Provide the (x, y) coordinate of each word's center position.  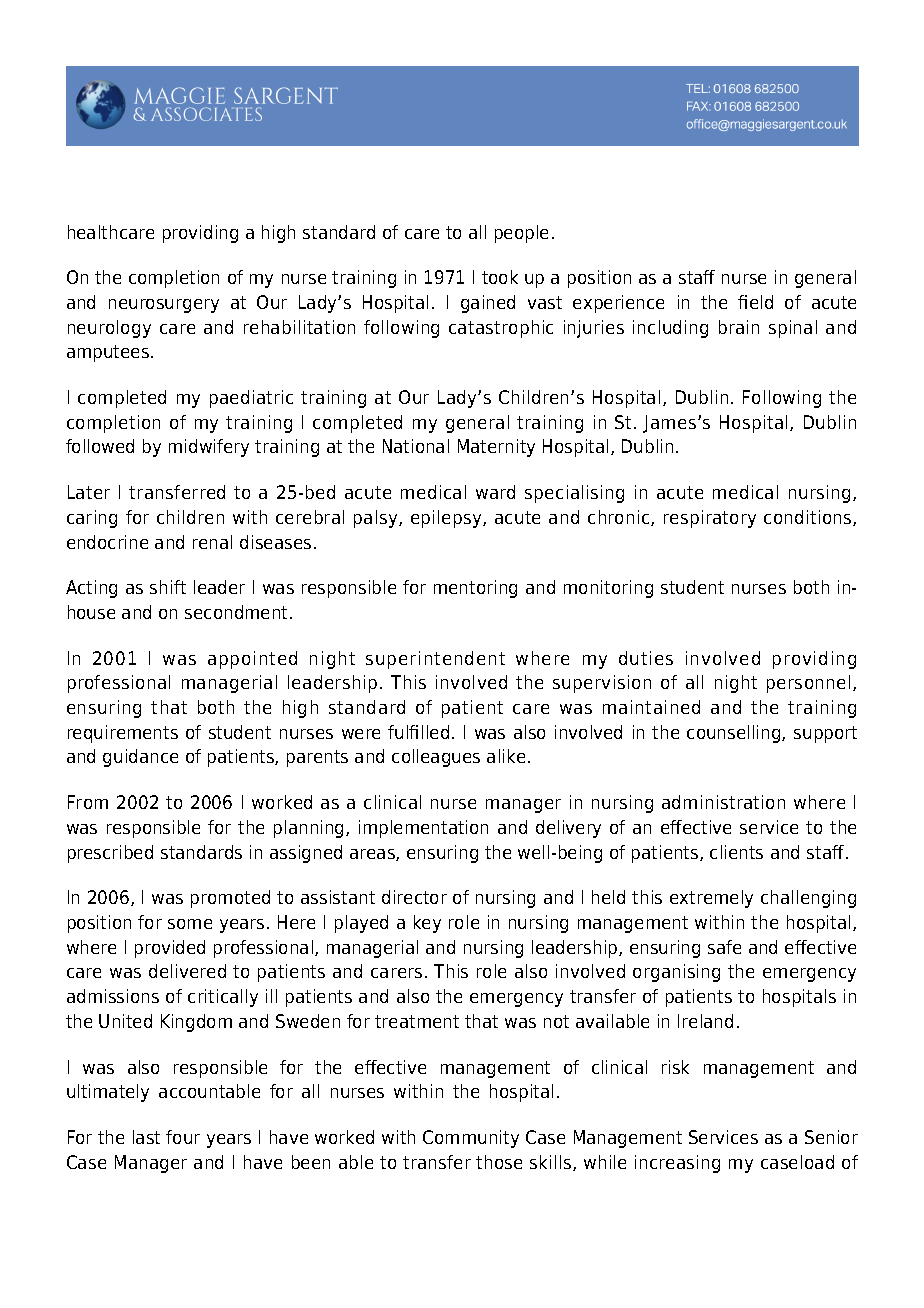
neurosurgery (164, 306)
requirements (123, 734)
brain (739, 327)
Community (471, 1139)
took (500, 277)
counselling (735, 734)
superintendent (435, 660)
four (183, 1137)
